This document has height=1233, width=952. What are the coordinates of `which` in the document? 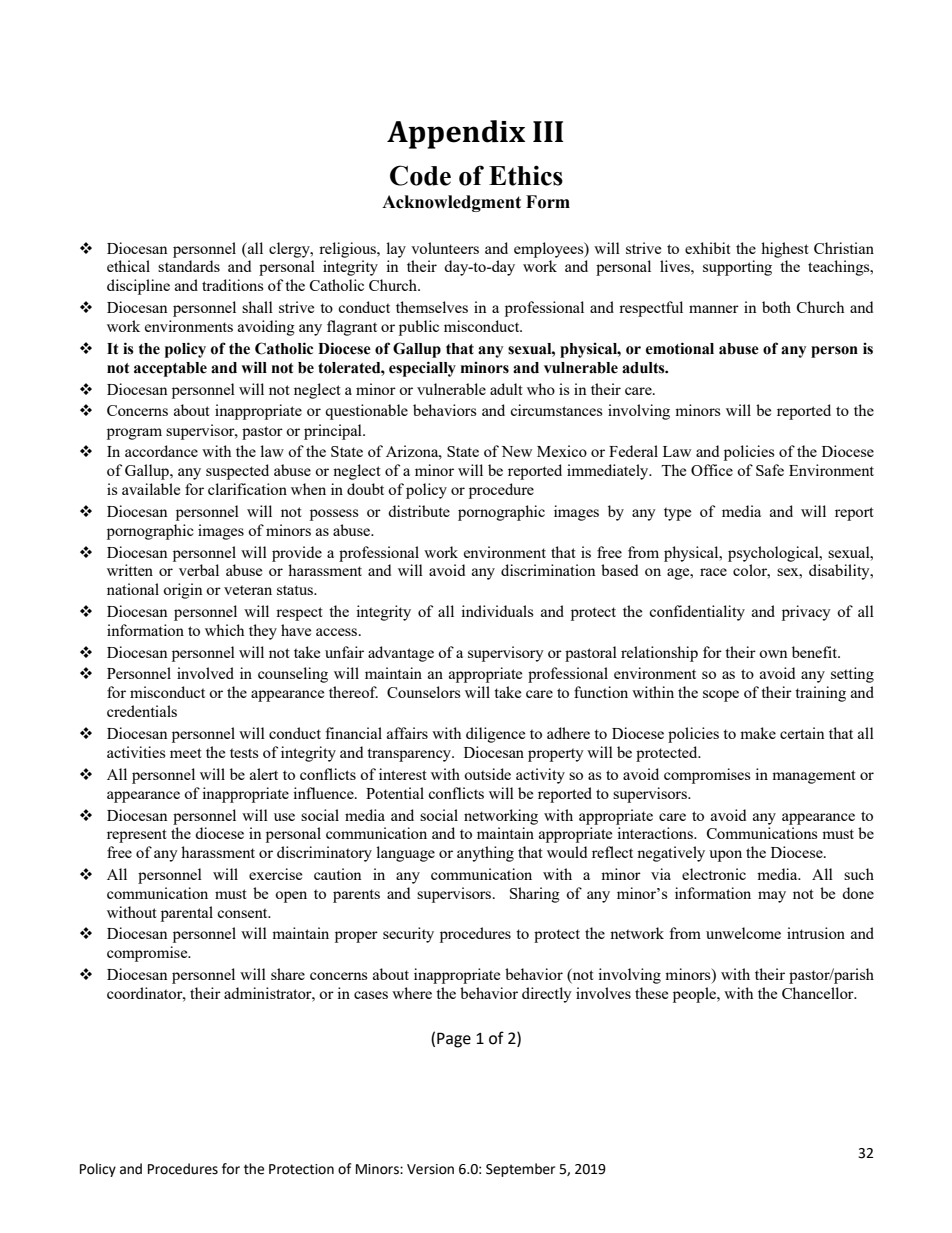 It's located at (224, 630).
